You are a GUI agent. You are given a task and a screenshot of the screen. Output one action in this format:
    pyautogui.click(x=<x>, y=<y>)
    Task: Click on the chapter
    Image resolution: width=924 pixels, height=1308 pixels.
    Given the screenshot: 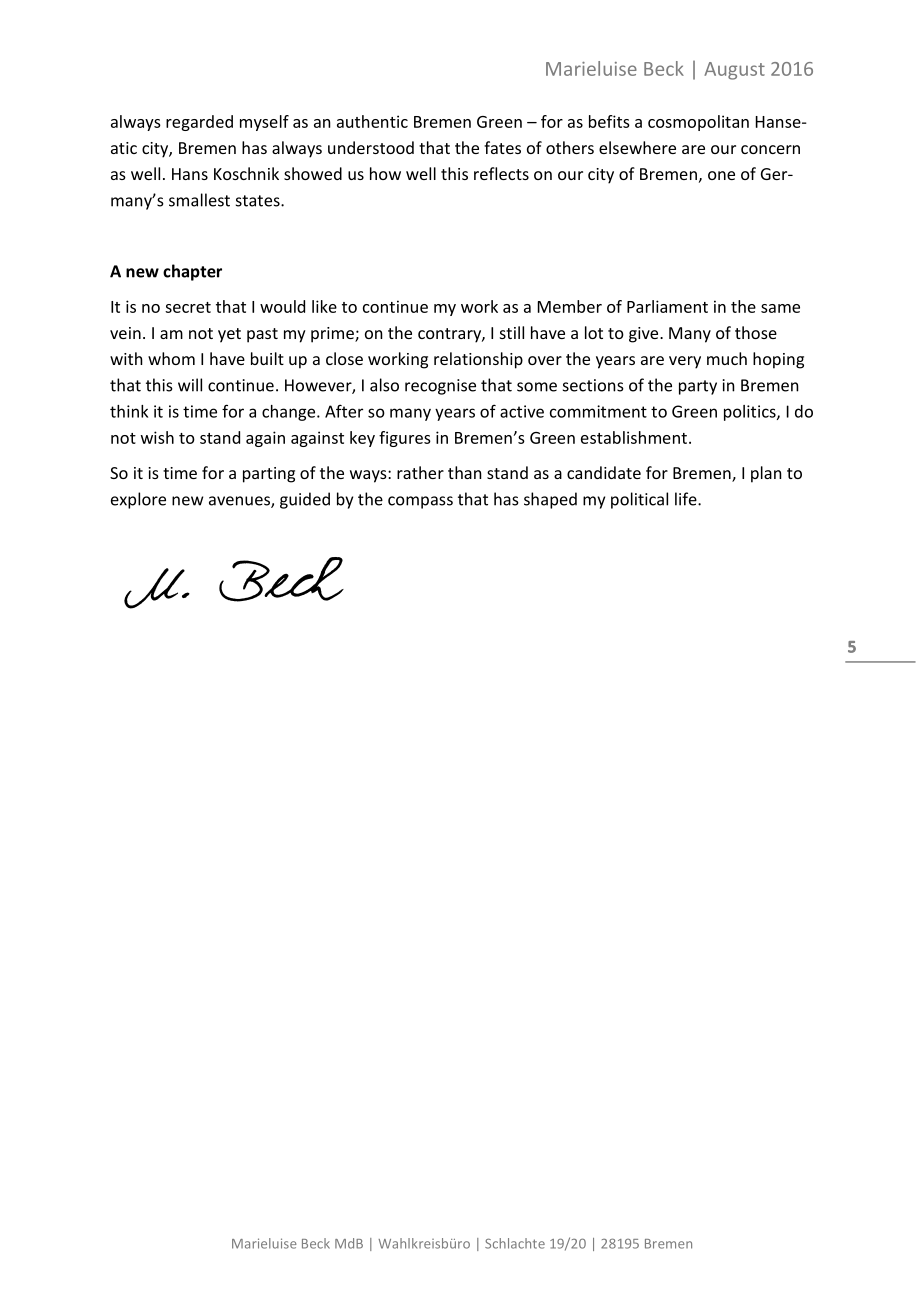 What is the action you would take?
    pyautogui.click(x=192, y=272)
